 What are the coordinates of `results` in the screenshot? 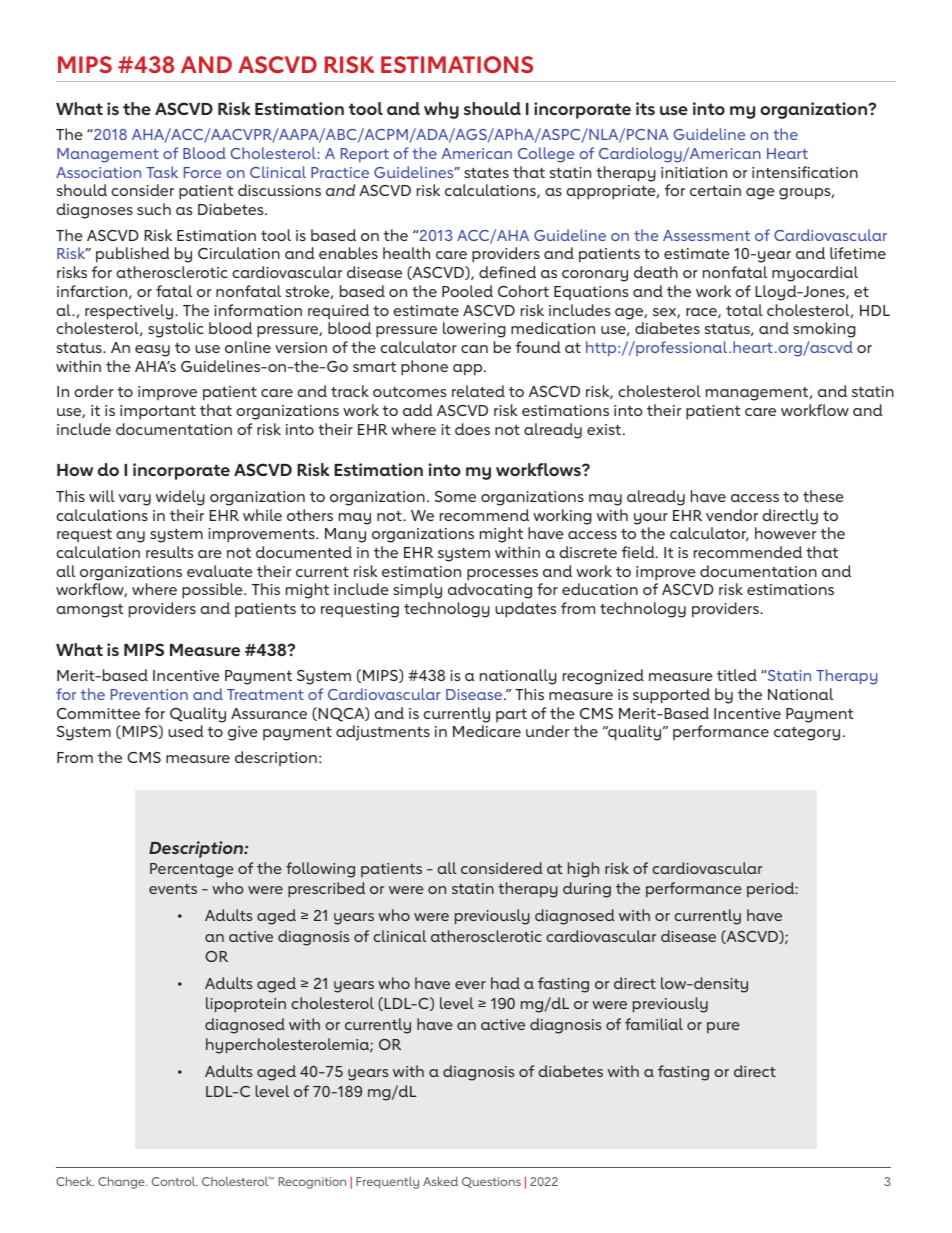 It's located at (169, 552).
